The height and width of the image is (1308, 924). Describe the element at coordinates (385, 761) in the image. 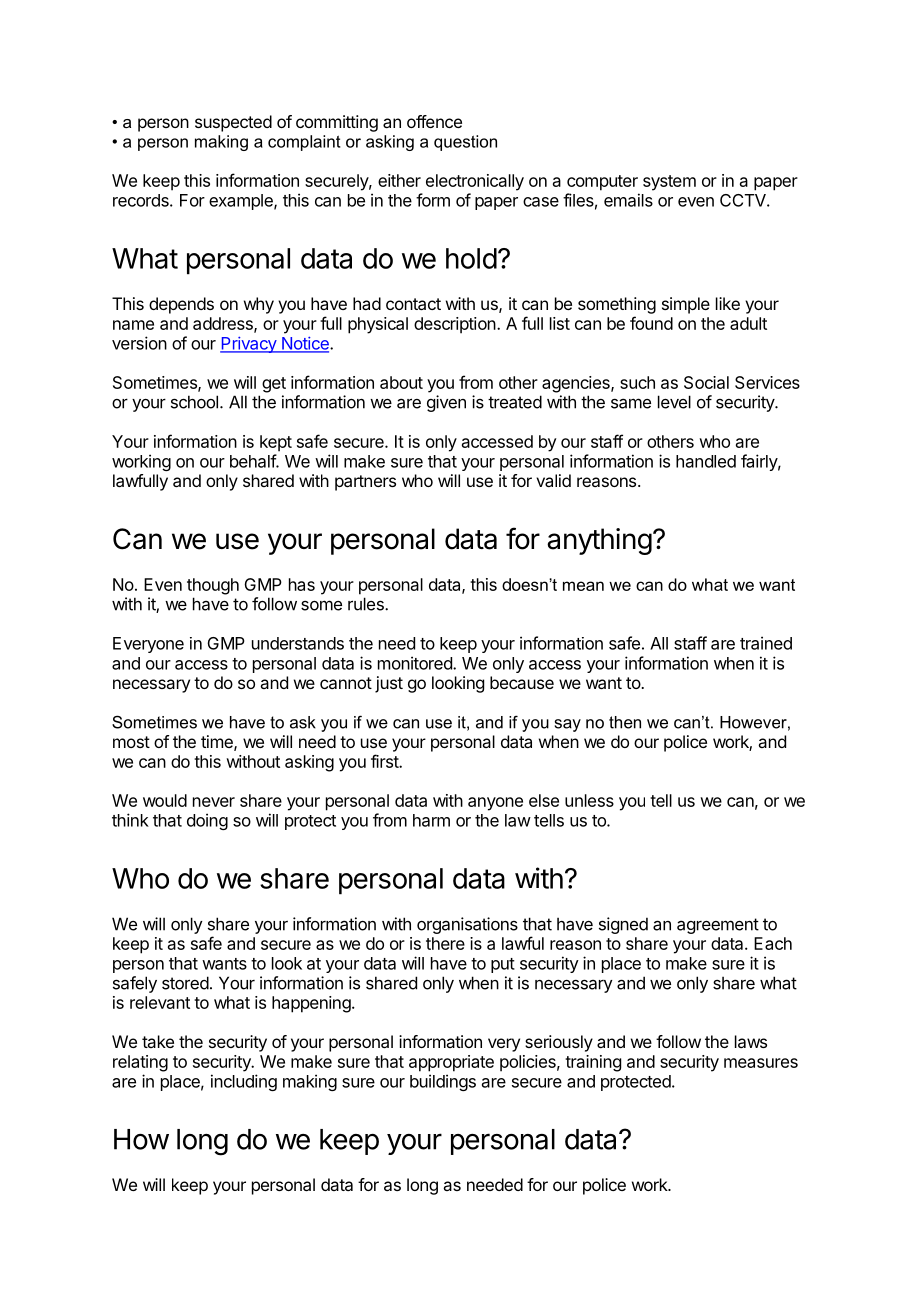

I see `first` at that location.
